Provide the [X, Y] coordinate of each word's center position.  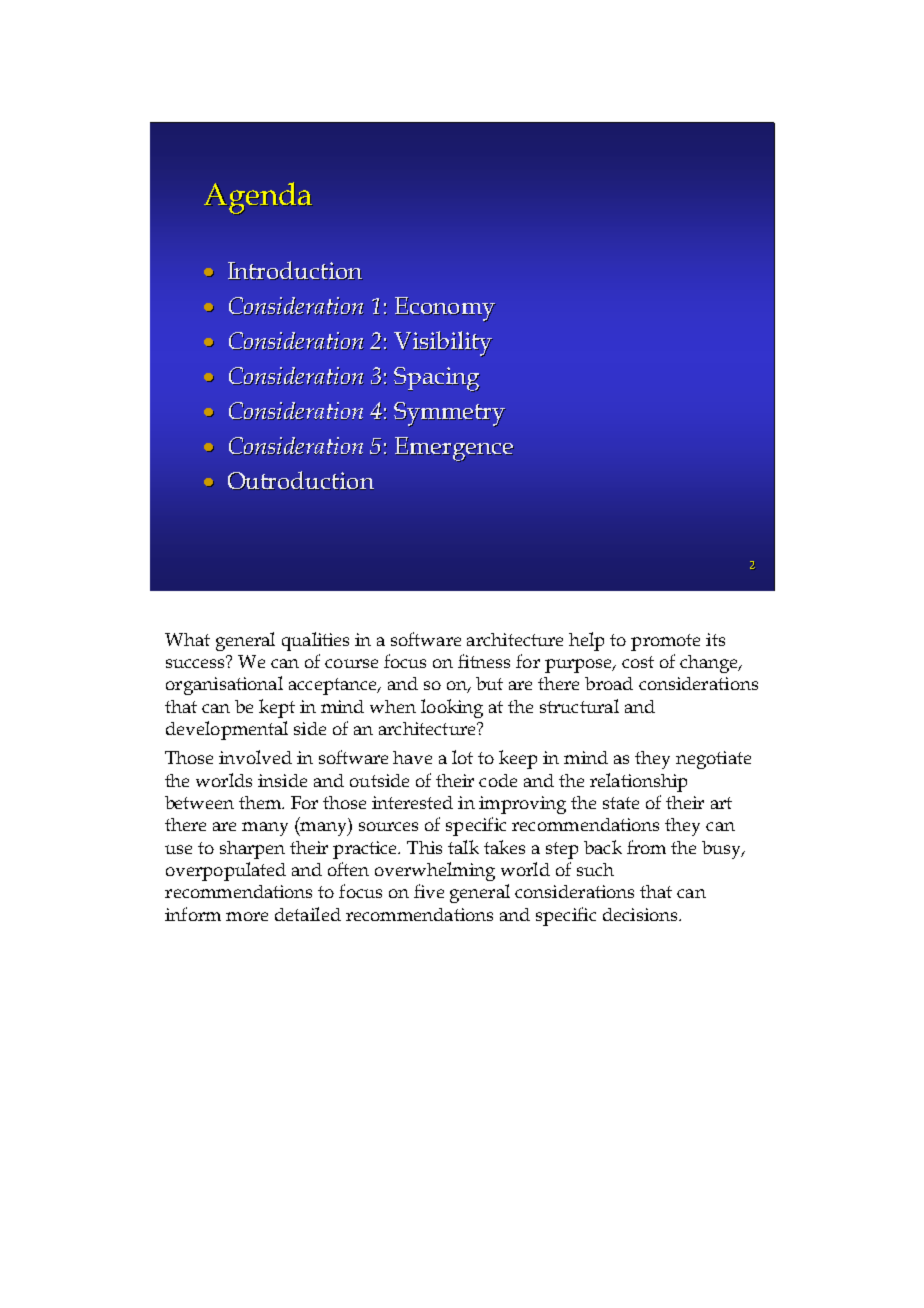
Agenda [258, 198]
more [247, 916]
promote [665, 642]
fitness [484, 661]
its [715, 639]
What [187, 639]
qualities [315, 641]
